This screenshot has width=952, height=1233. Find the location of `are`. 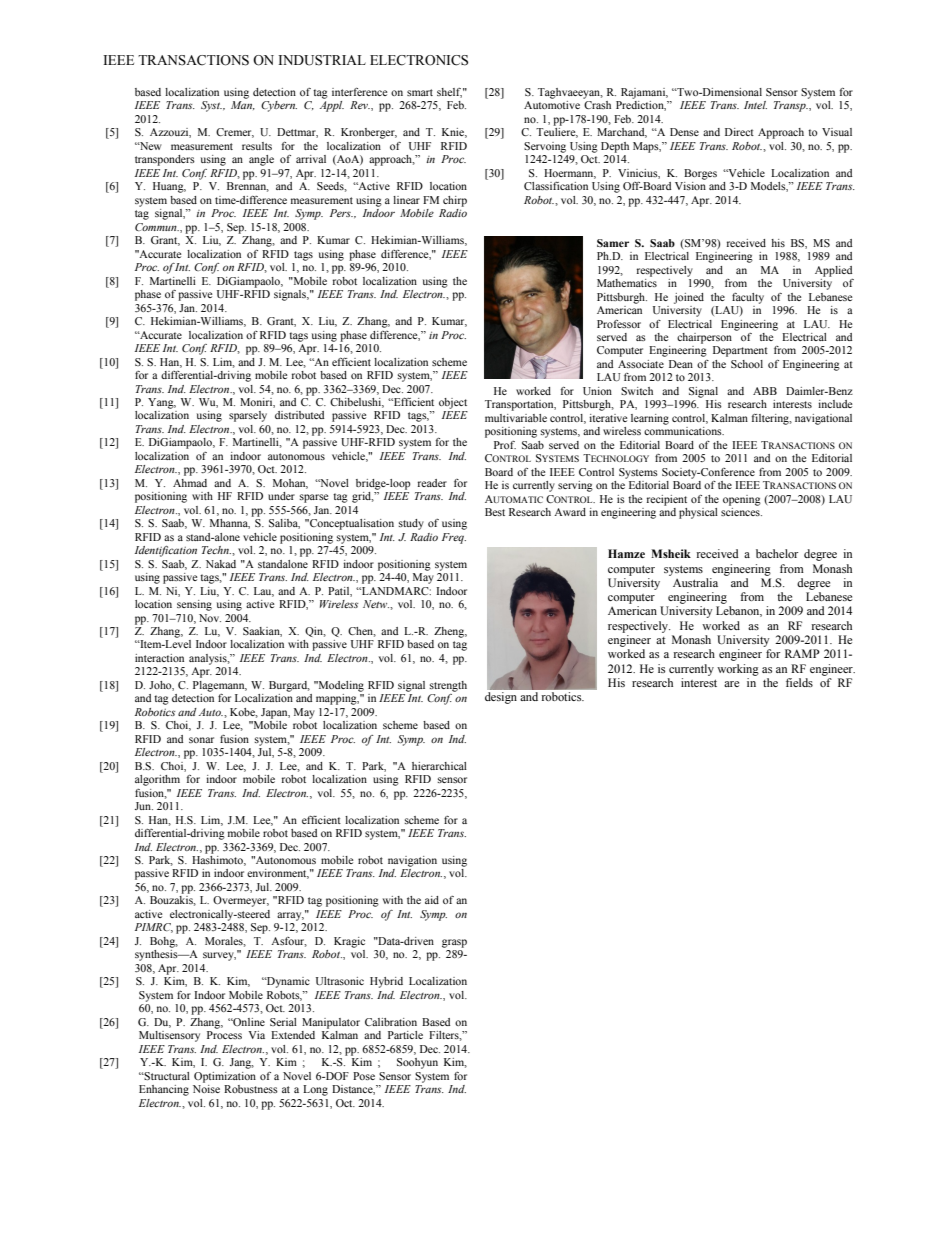

are is located at coordinates (731, 684).
